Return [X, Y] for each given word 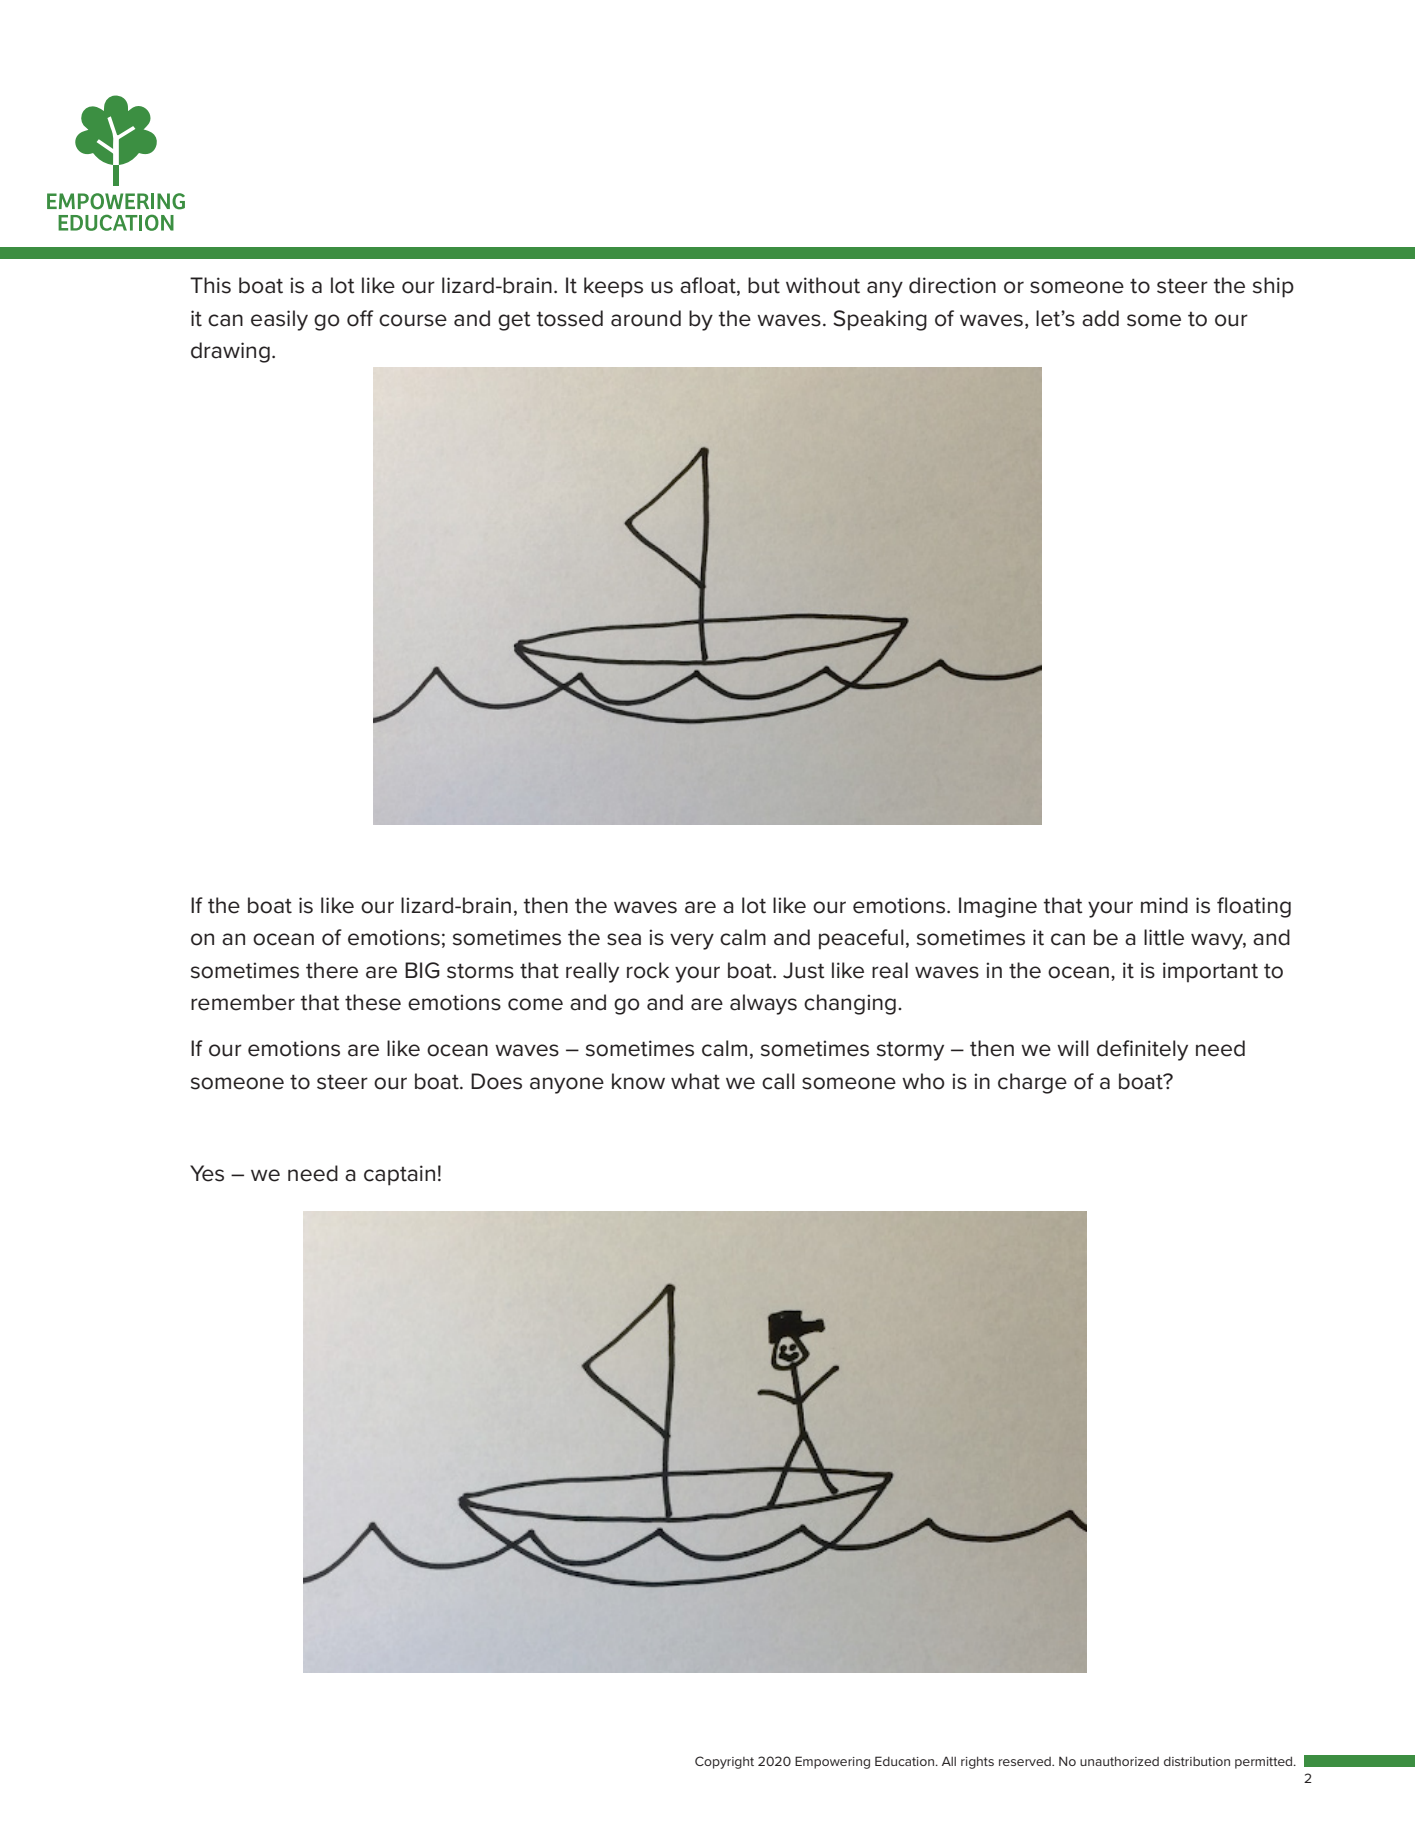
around [646, 318]
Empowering [832, 1762]
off [360, 318]
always [763, 1004]
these [373, 1002]
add [1100, 318]
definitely [1142, 1050]
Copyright [724, 1762]
